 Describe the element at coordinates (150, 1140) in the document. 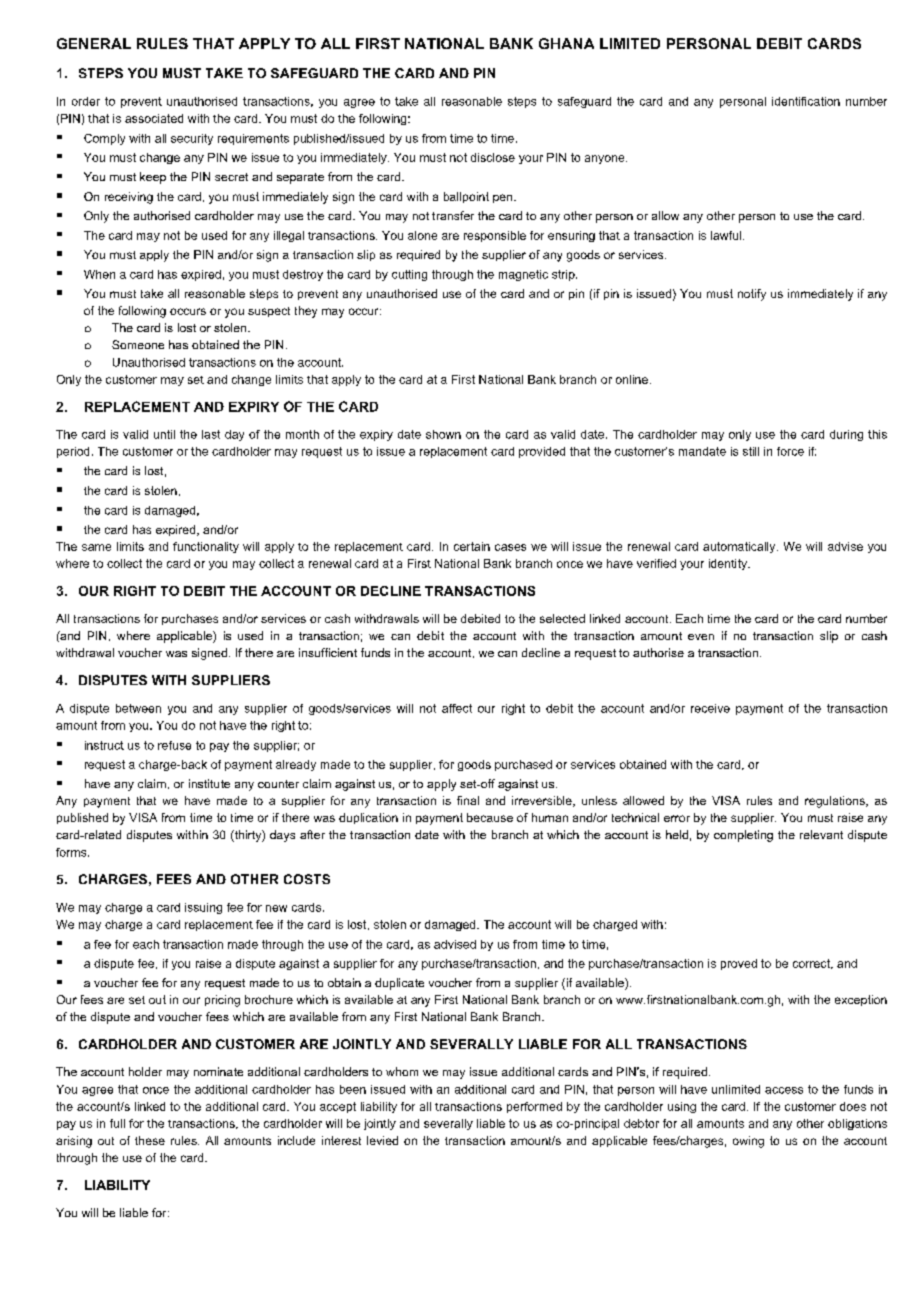

I see `these` at that location.
